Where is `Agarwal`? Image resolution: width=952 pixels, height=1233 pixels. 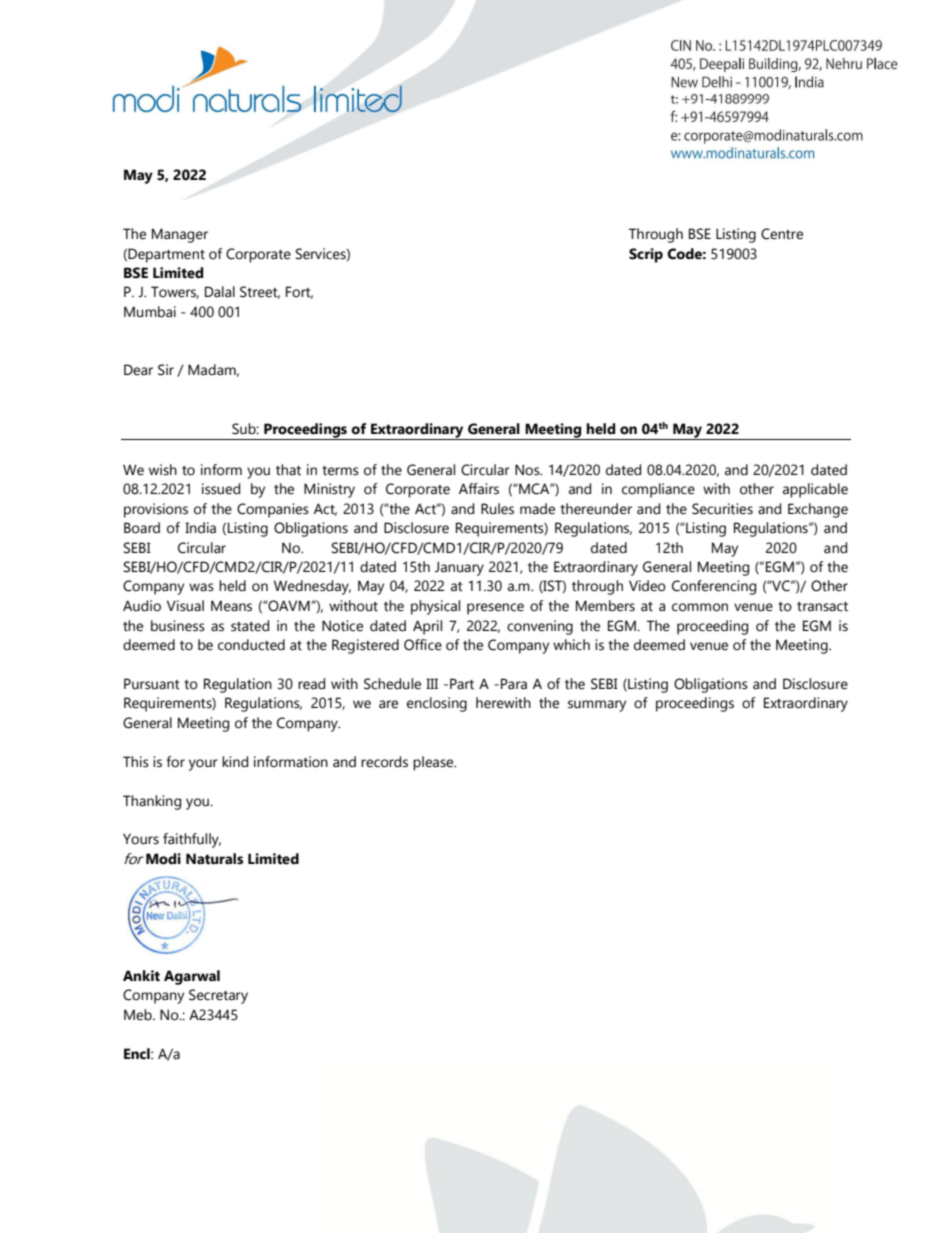 Agarwal is located at coordinates (192, 977).
